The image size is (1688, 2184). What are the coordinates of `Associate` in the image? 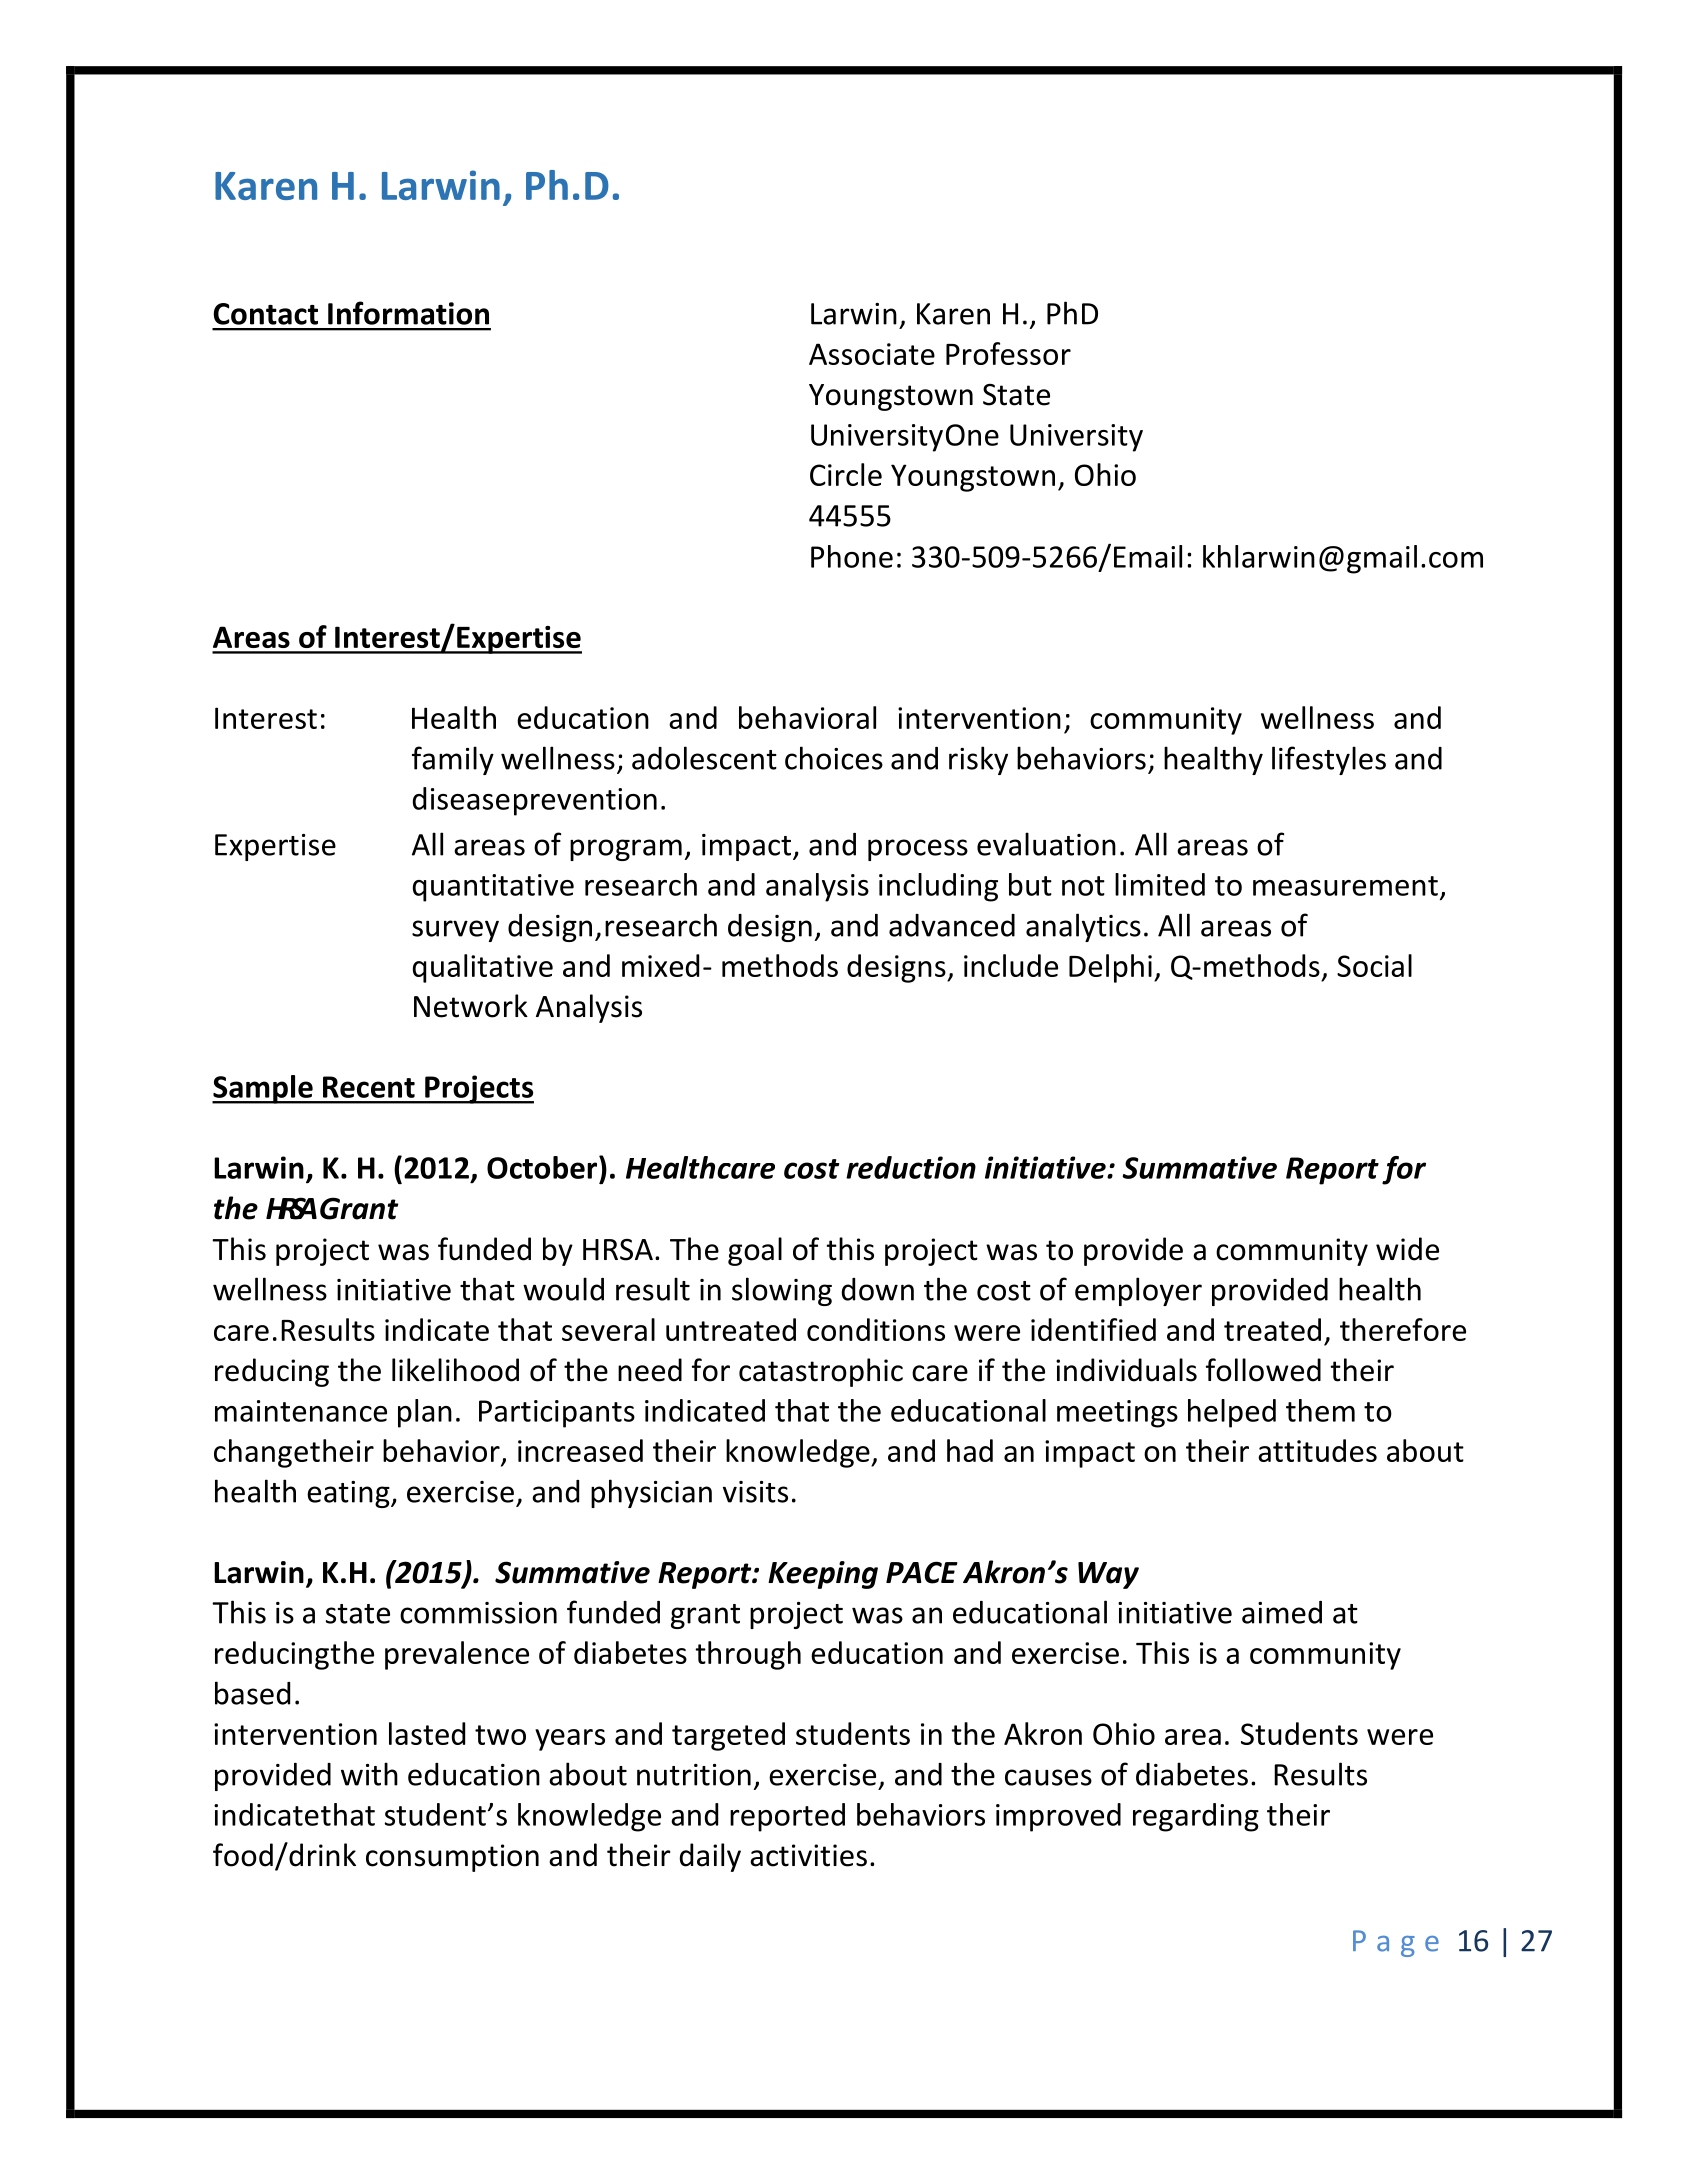 It's located at (872, 354).
